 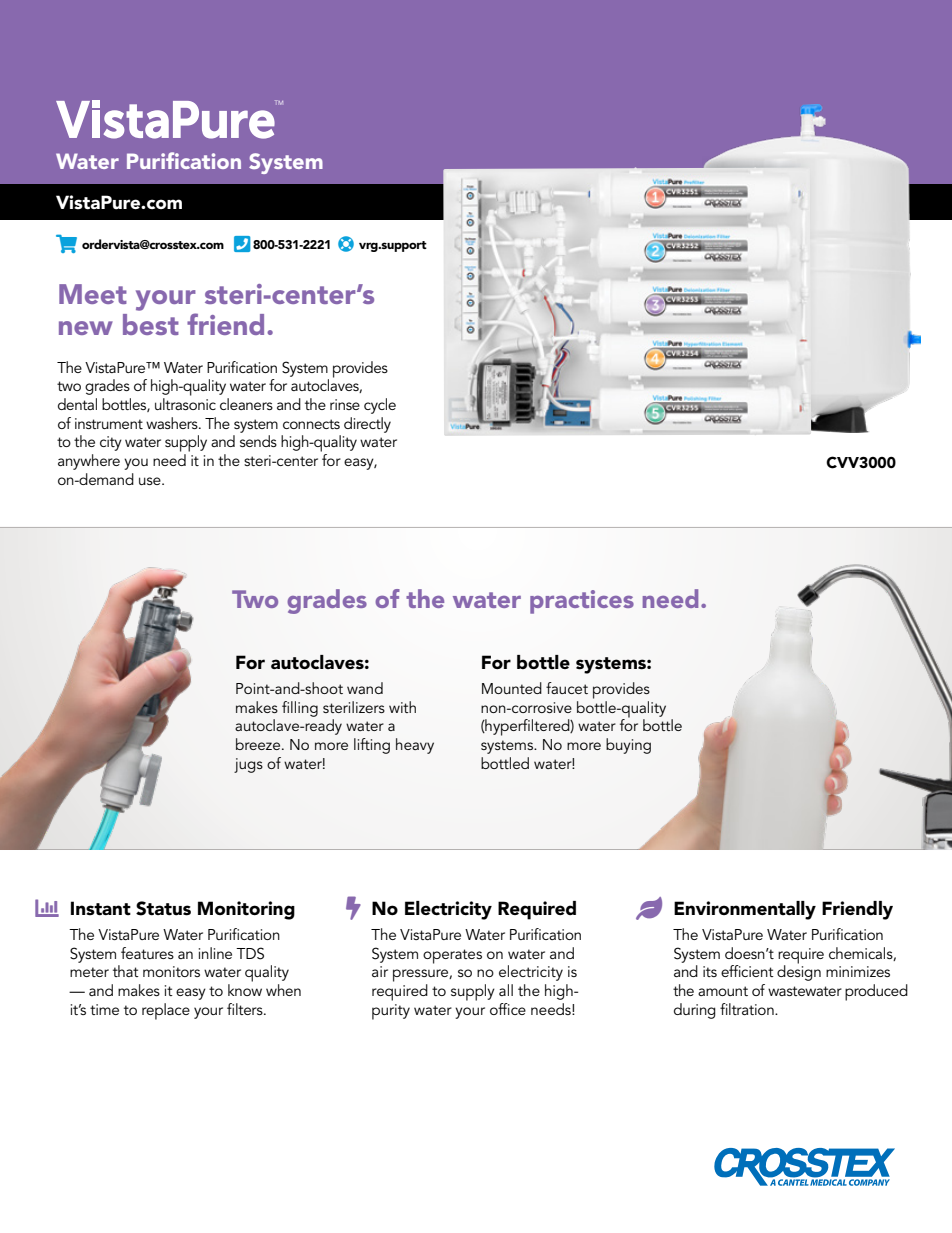 What do you see at coordinates (300, 709) in the image?
I see `filling` at bounding box center [300, 709].
